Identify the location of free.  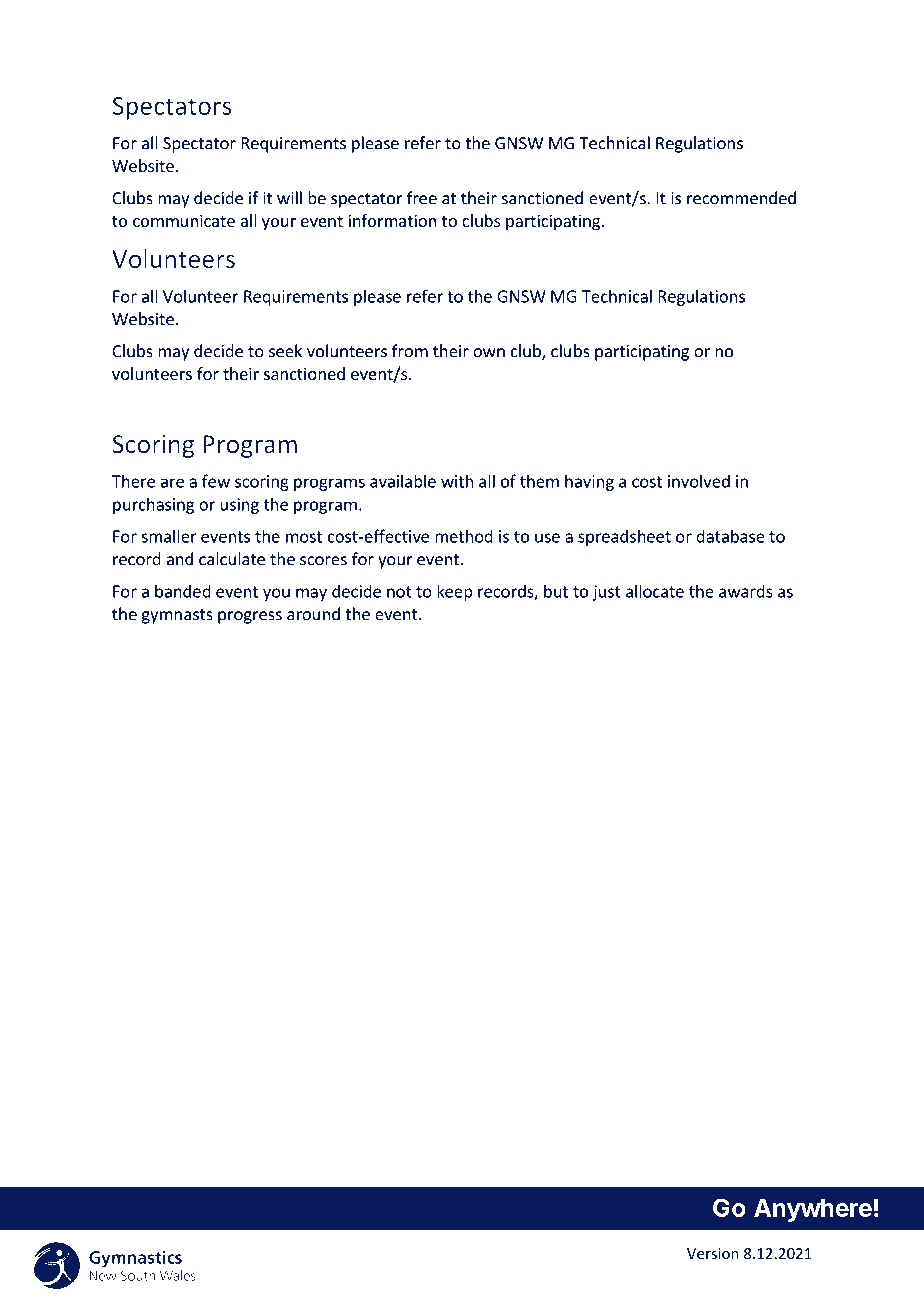
(422, 198).
